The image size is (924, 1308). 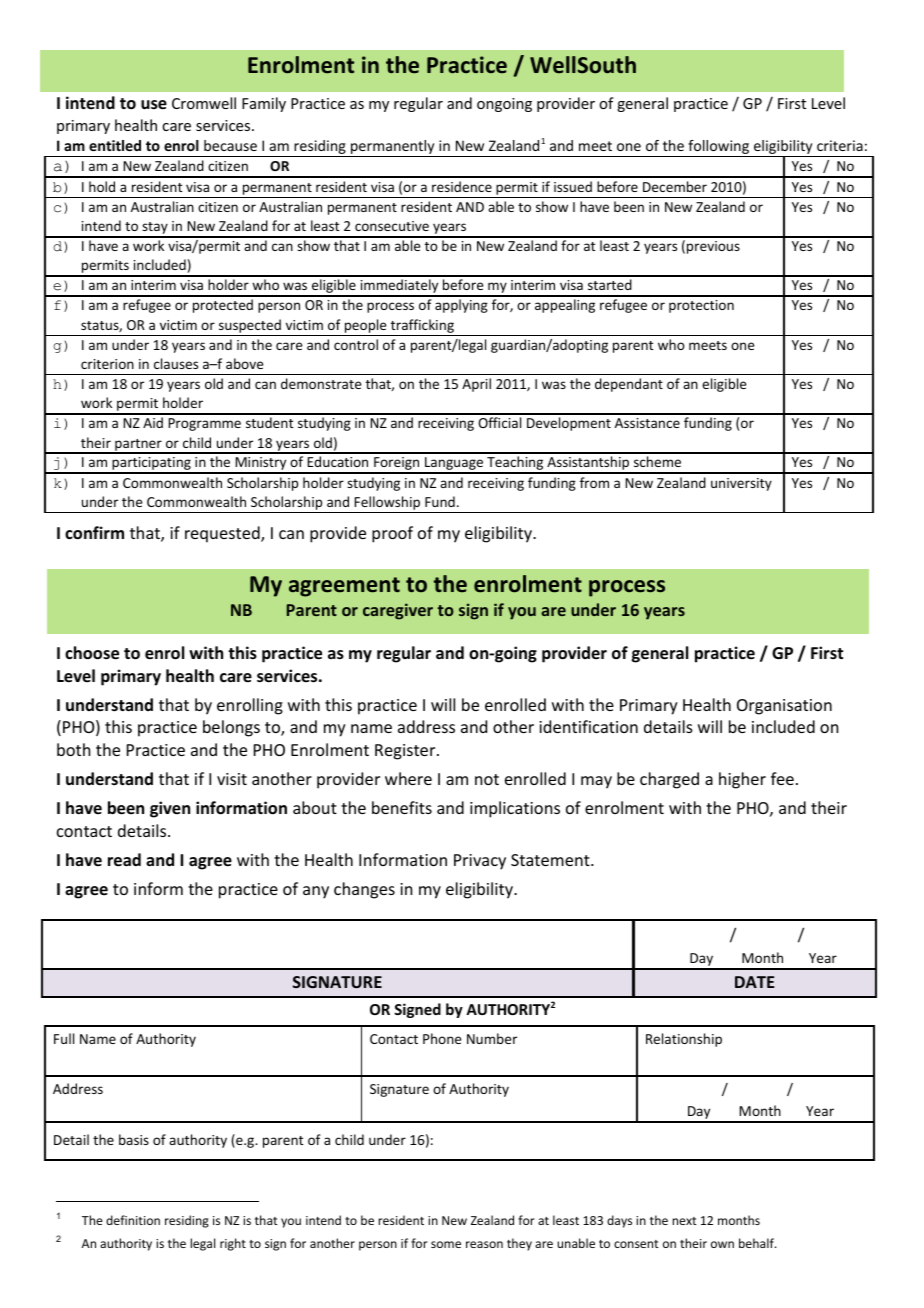 I want to click on Language, so click(x=454, y=465).
